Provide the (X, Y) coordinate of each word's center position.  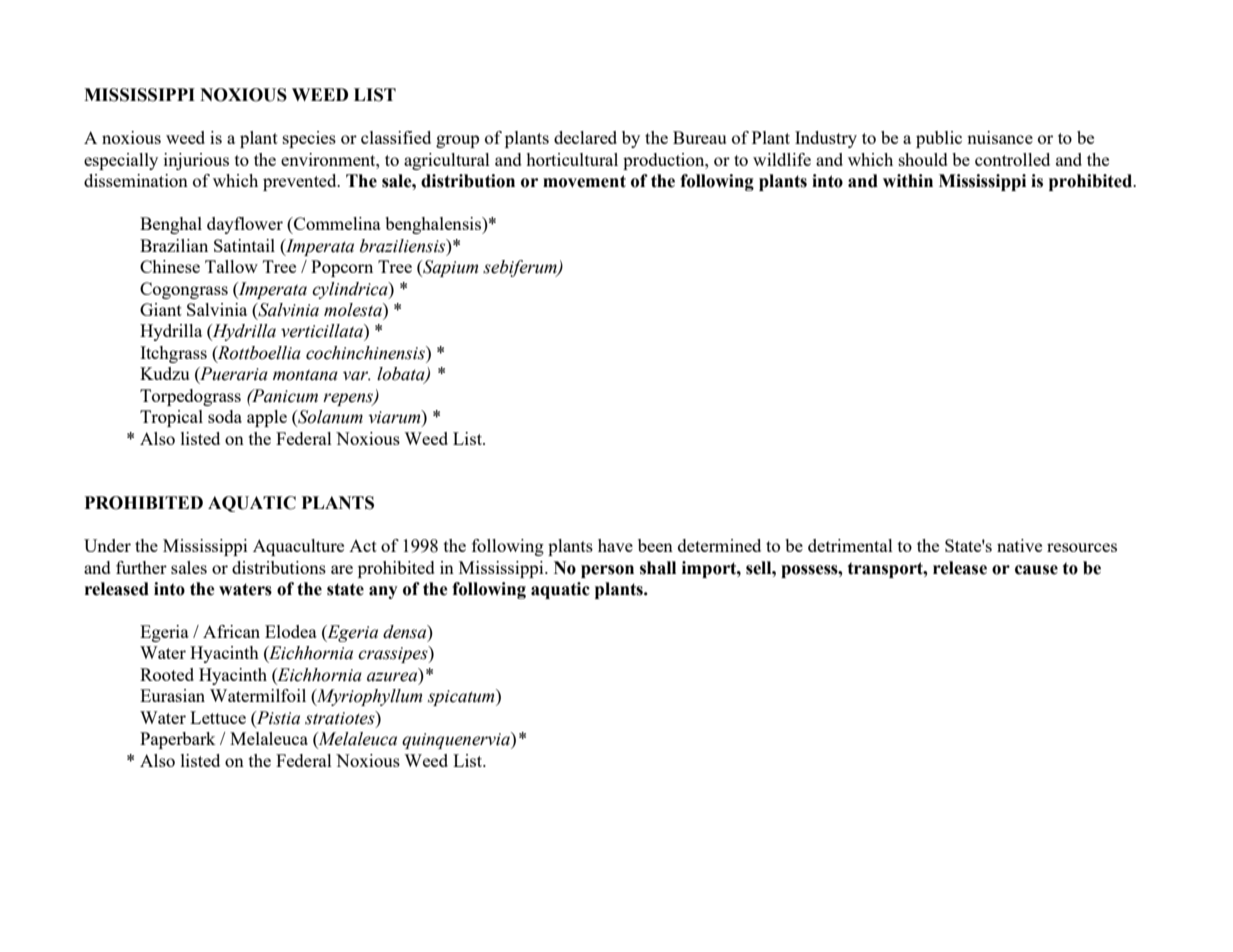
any (383, 592)
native (1019, 545)
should (923, 159)
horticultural (572, 159)
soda (225, 416)
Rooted (167, 674)
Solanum (329, 418)
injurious (196, 161)
